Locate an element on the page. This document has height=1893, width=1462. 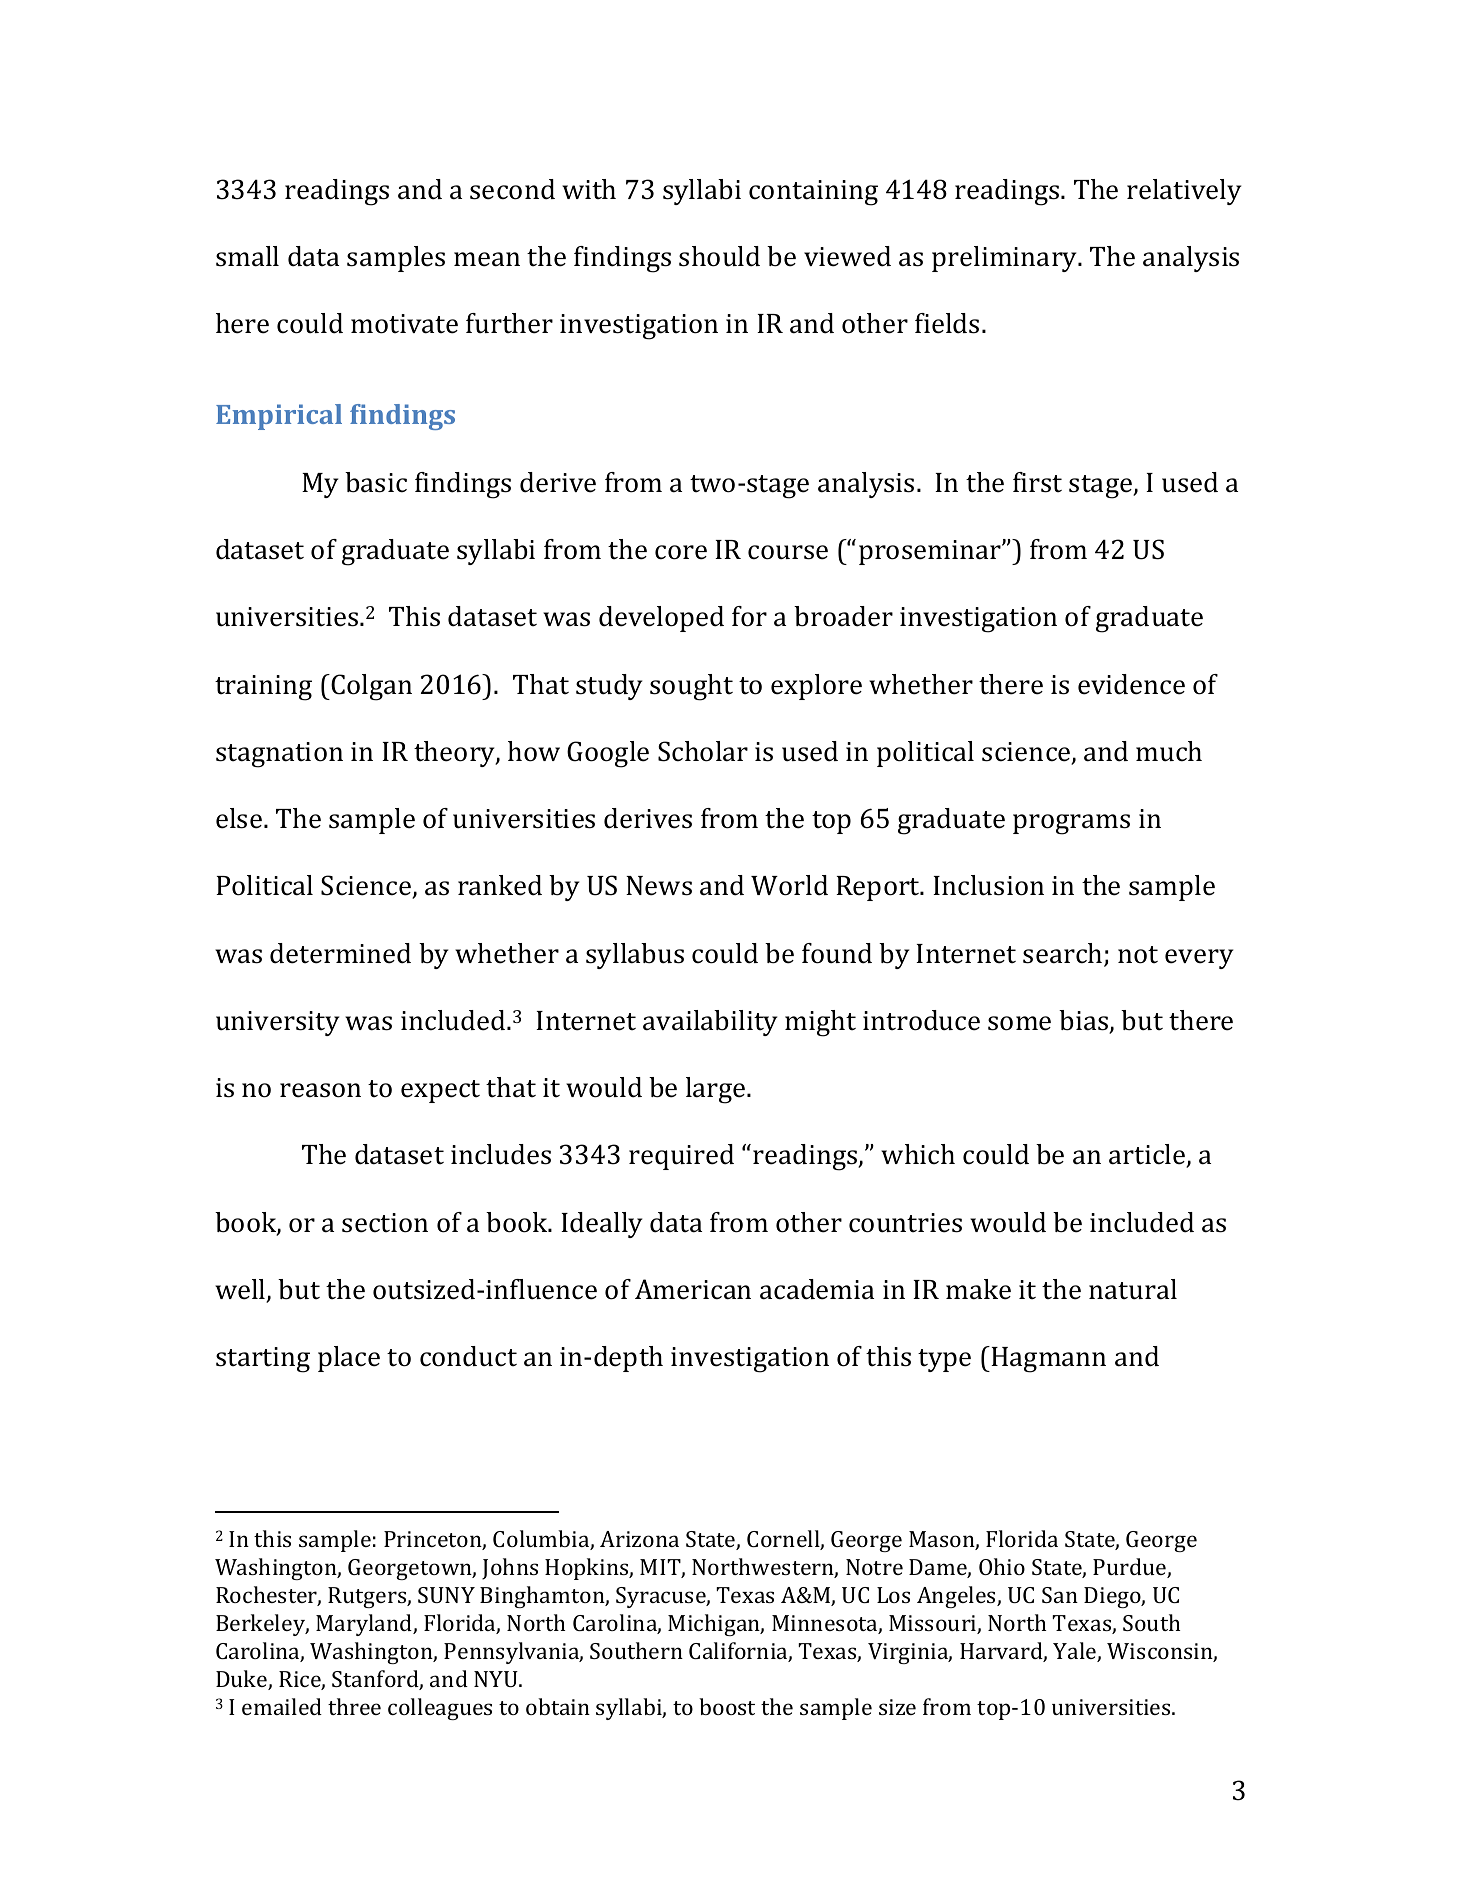
determined is located at coordinates (340, 953).
